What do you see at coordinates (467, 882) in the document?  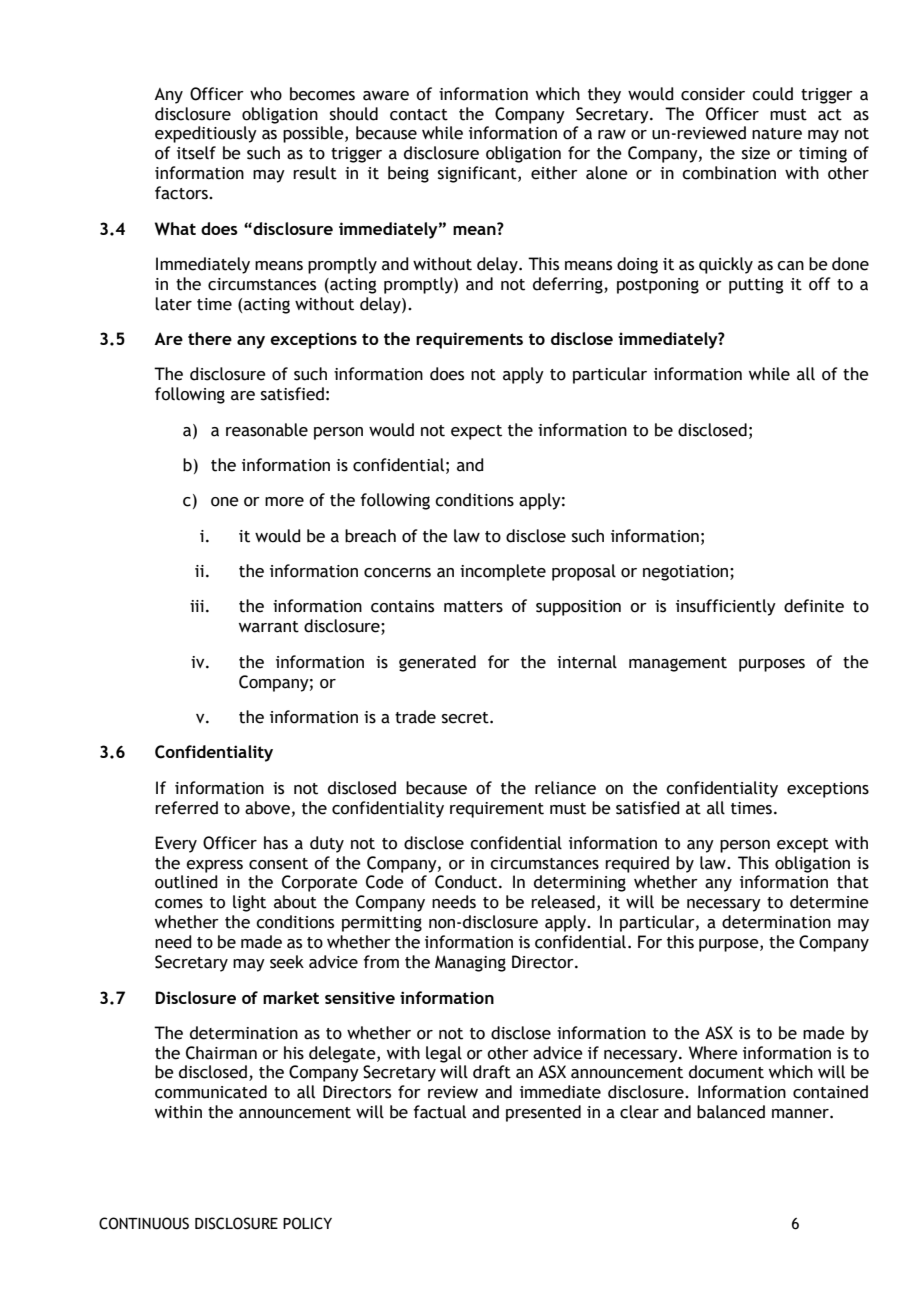 I see `Conduct` at bounding box center [467, 882].
